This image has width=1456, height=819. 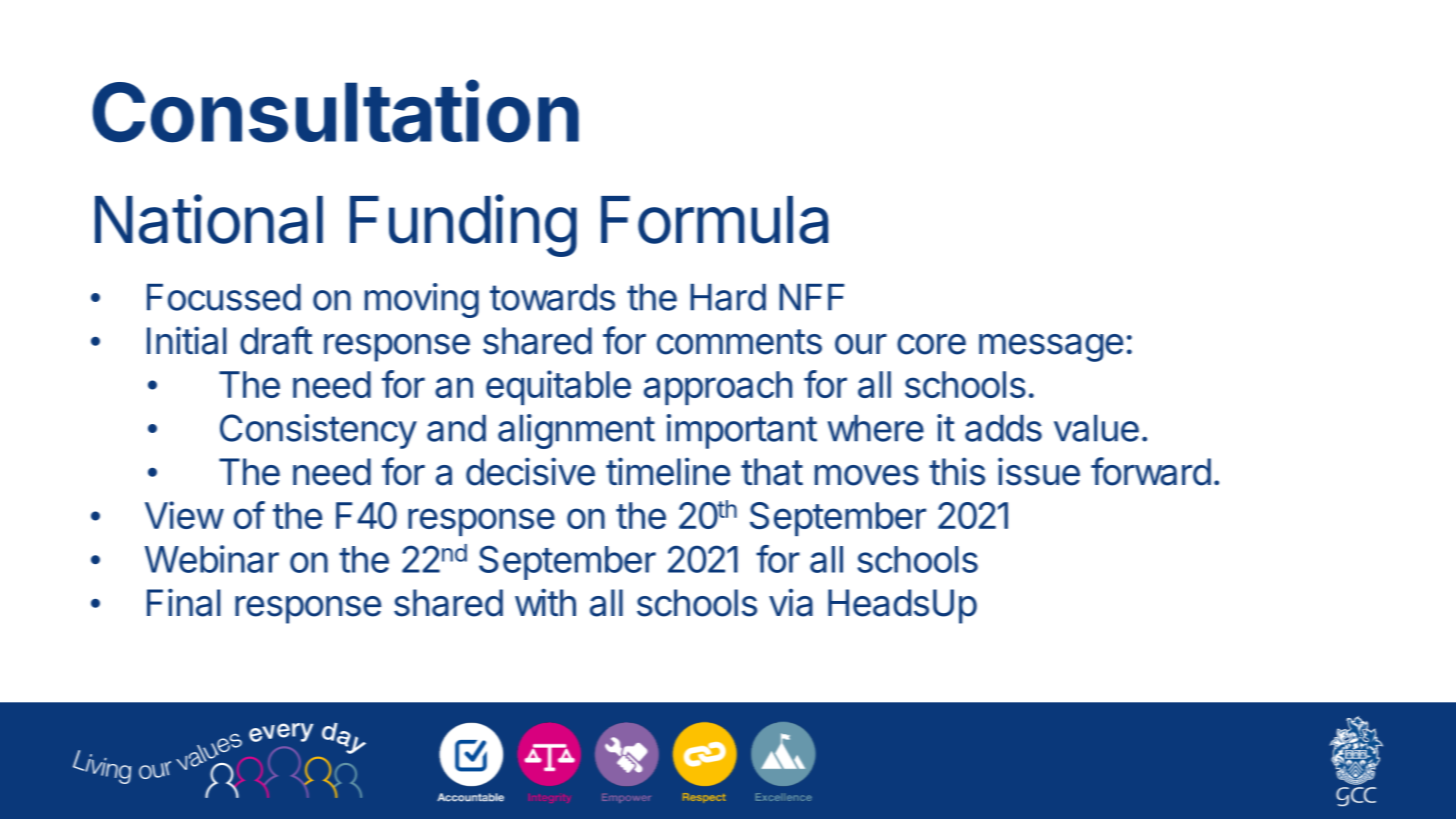 I want to click on comments, so click(x=739, y=342).
